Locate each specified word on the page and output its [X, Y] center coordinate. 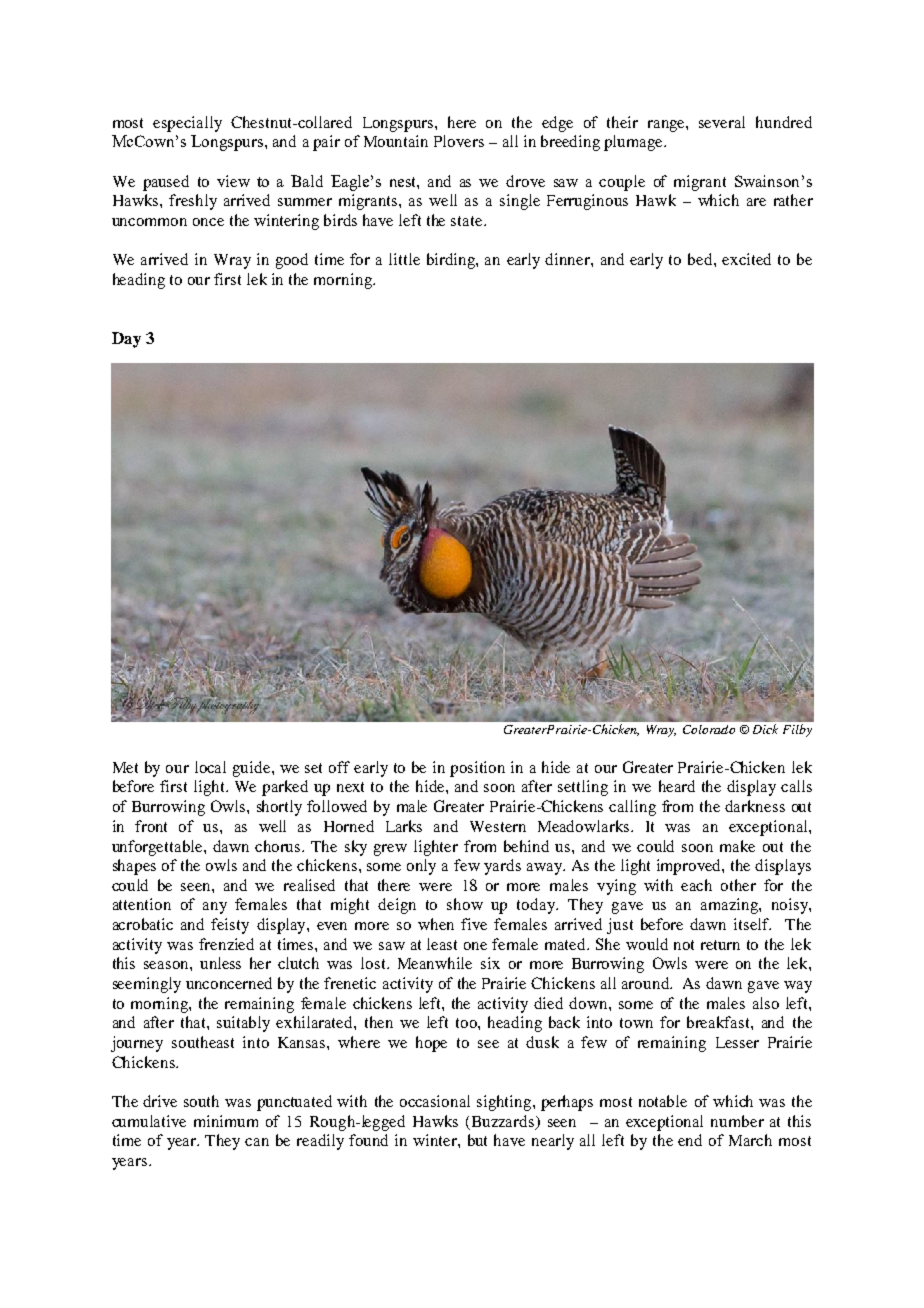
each [696, 885]
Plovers [459, 141]
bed [701, 259]
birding [452, 261]
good [292, 261]
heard [677, 786]
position [477, 769]
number [737, 1121]
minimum [226, 1121]
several [722, 122]
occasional [435, 1101]
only [421, 867]
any [215, 908]
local [210, 767]
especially [187, 124]
